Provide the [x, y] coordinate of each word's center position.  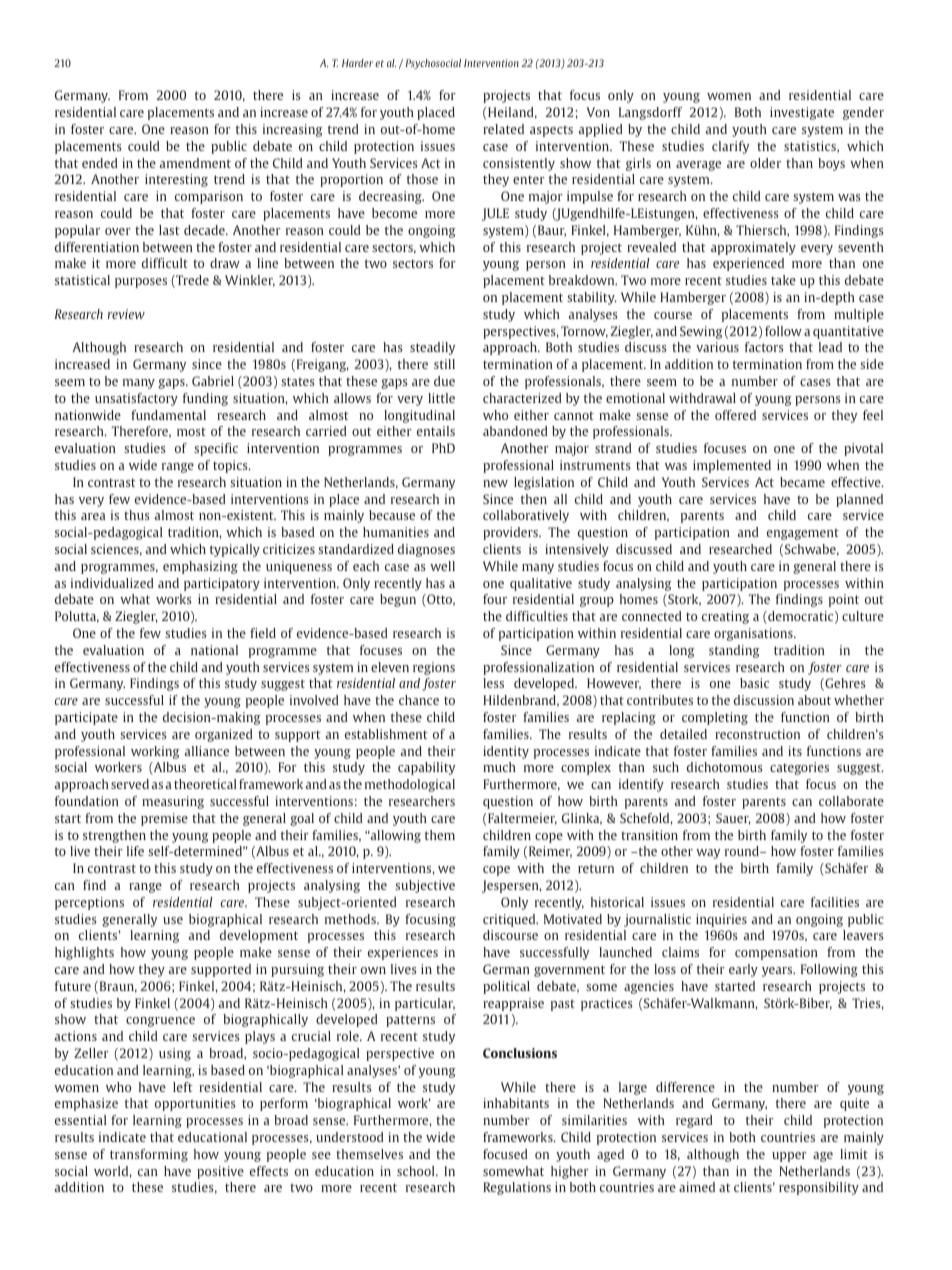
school [417, 1171]
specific [216, 449]
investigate [802, 113]
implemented [732, 466]
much [499, 767]
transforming [149, 1155]
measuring [173, 802]
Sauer [733, 819]
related [503, 129]
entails [436, 431]
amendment [195, 163]
